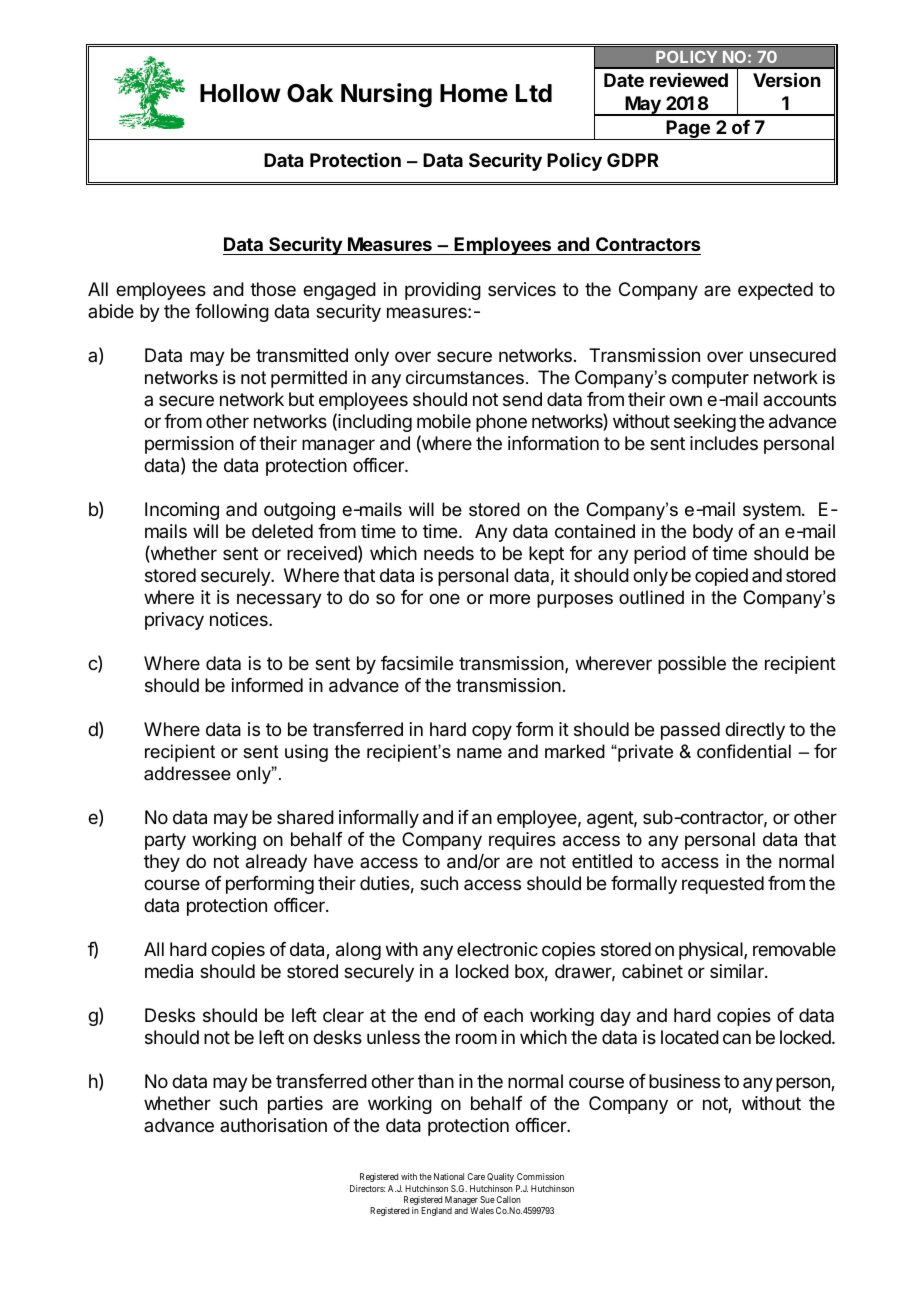  I want to click on possible, so click(692, 665).
